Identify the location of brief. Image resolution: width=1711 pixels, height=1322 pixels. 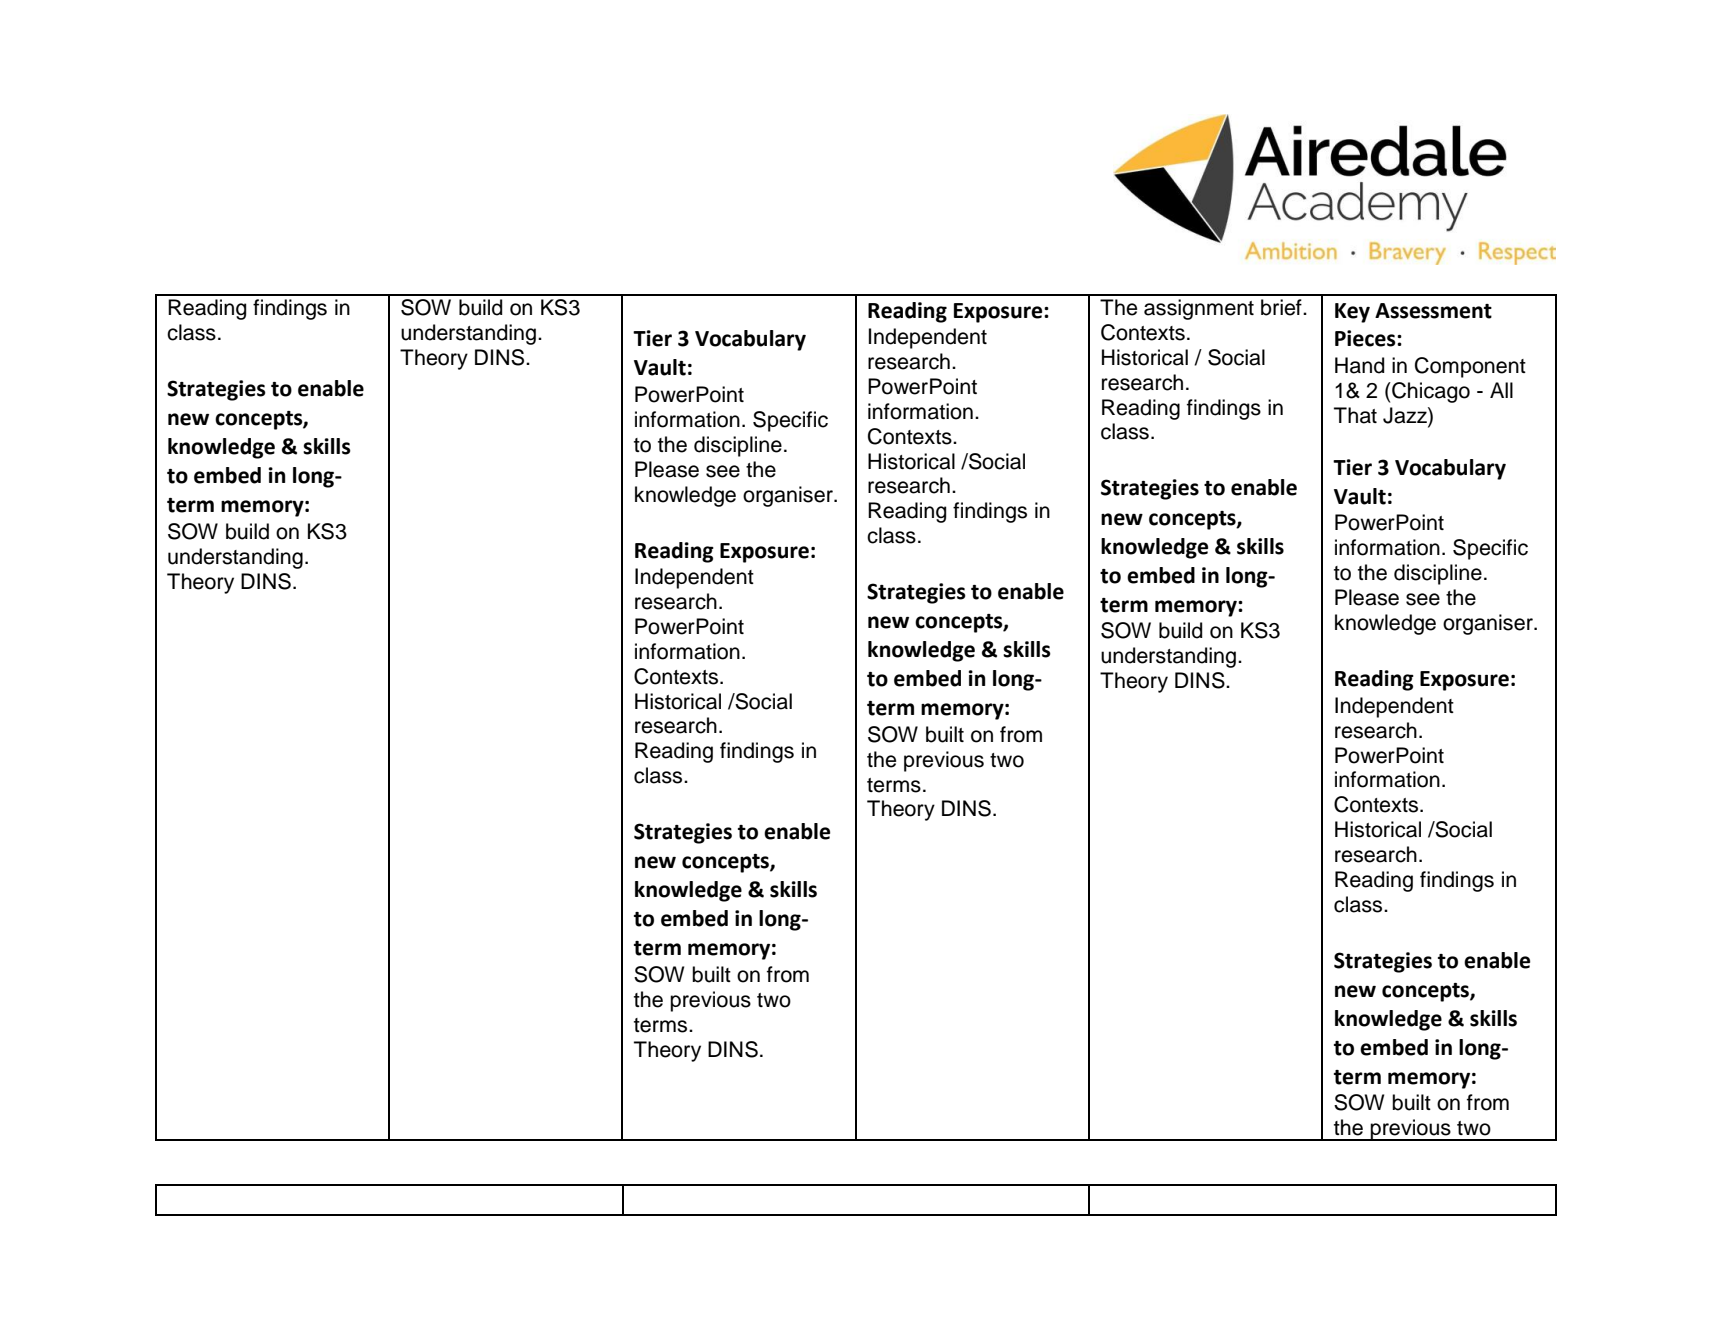
(1282, 307).
